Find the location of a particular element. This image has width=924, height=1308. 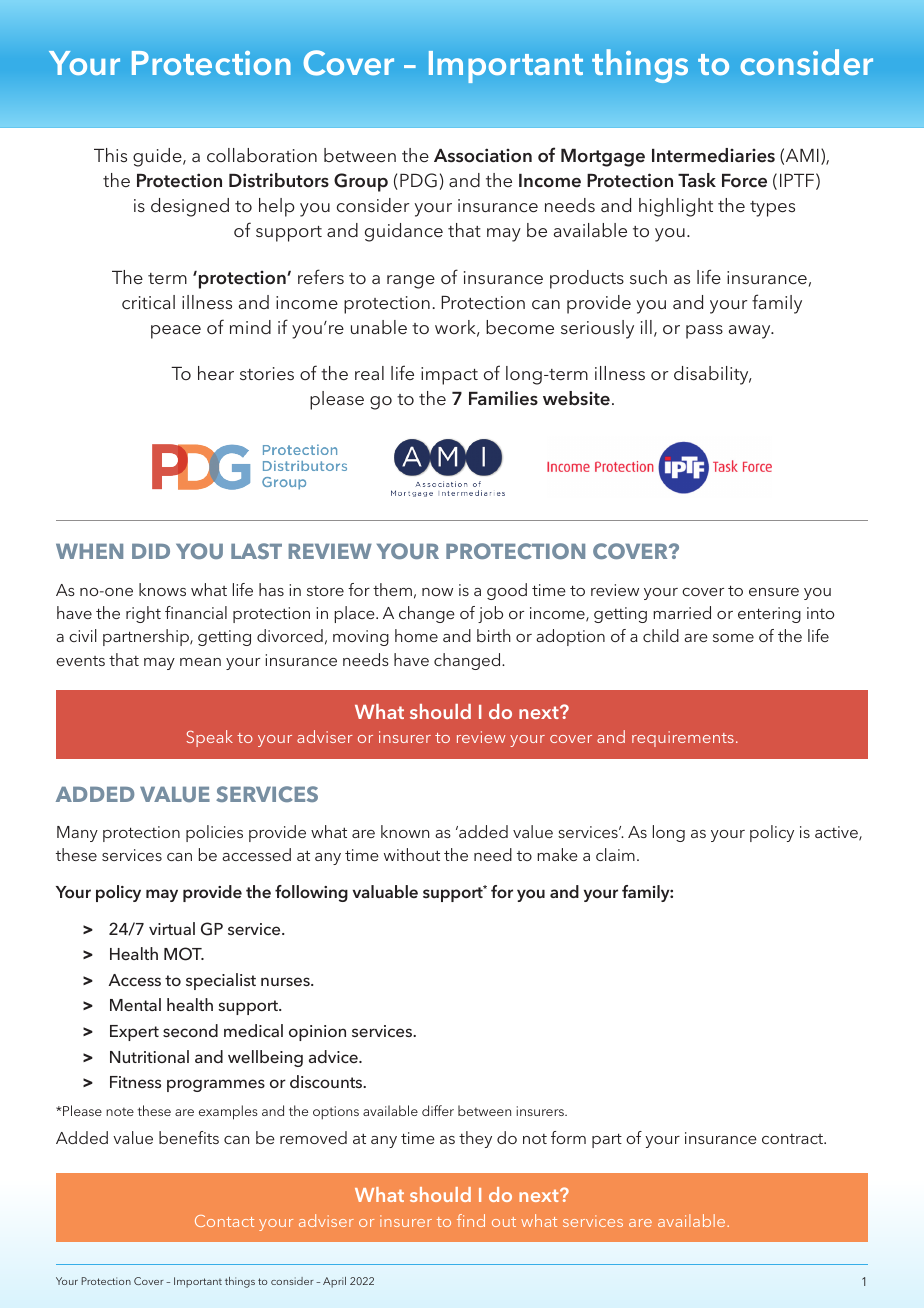

find is located at coordinates (471, 1220).
